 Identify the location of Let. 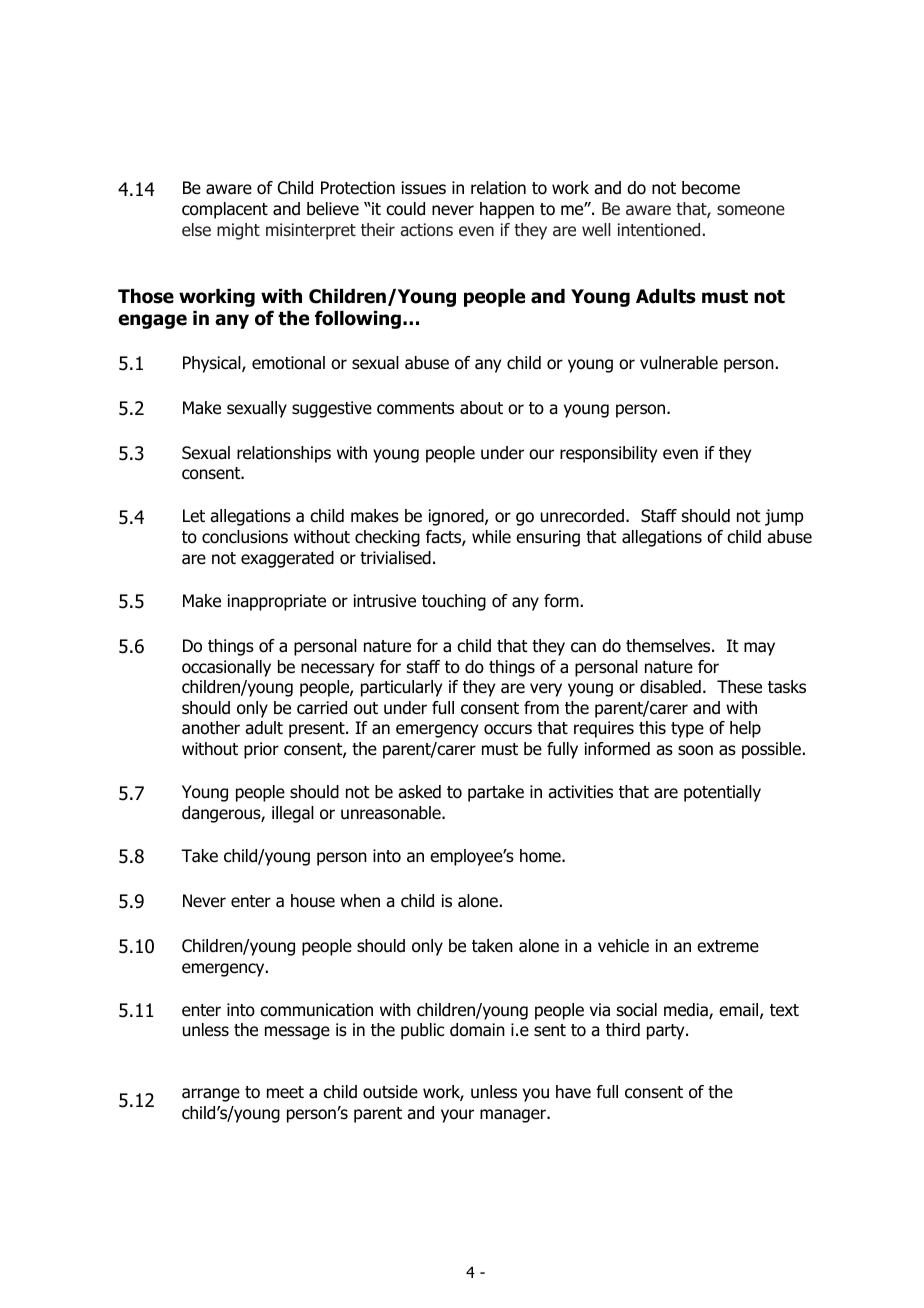
(194, 516).
